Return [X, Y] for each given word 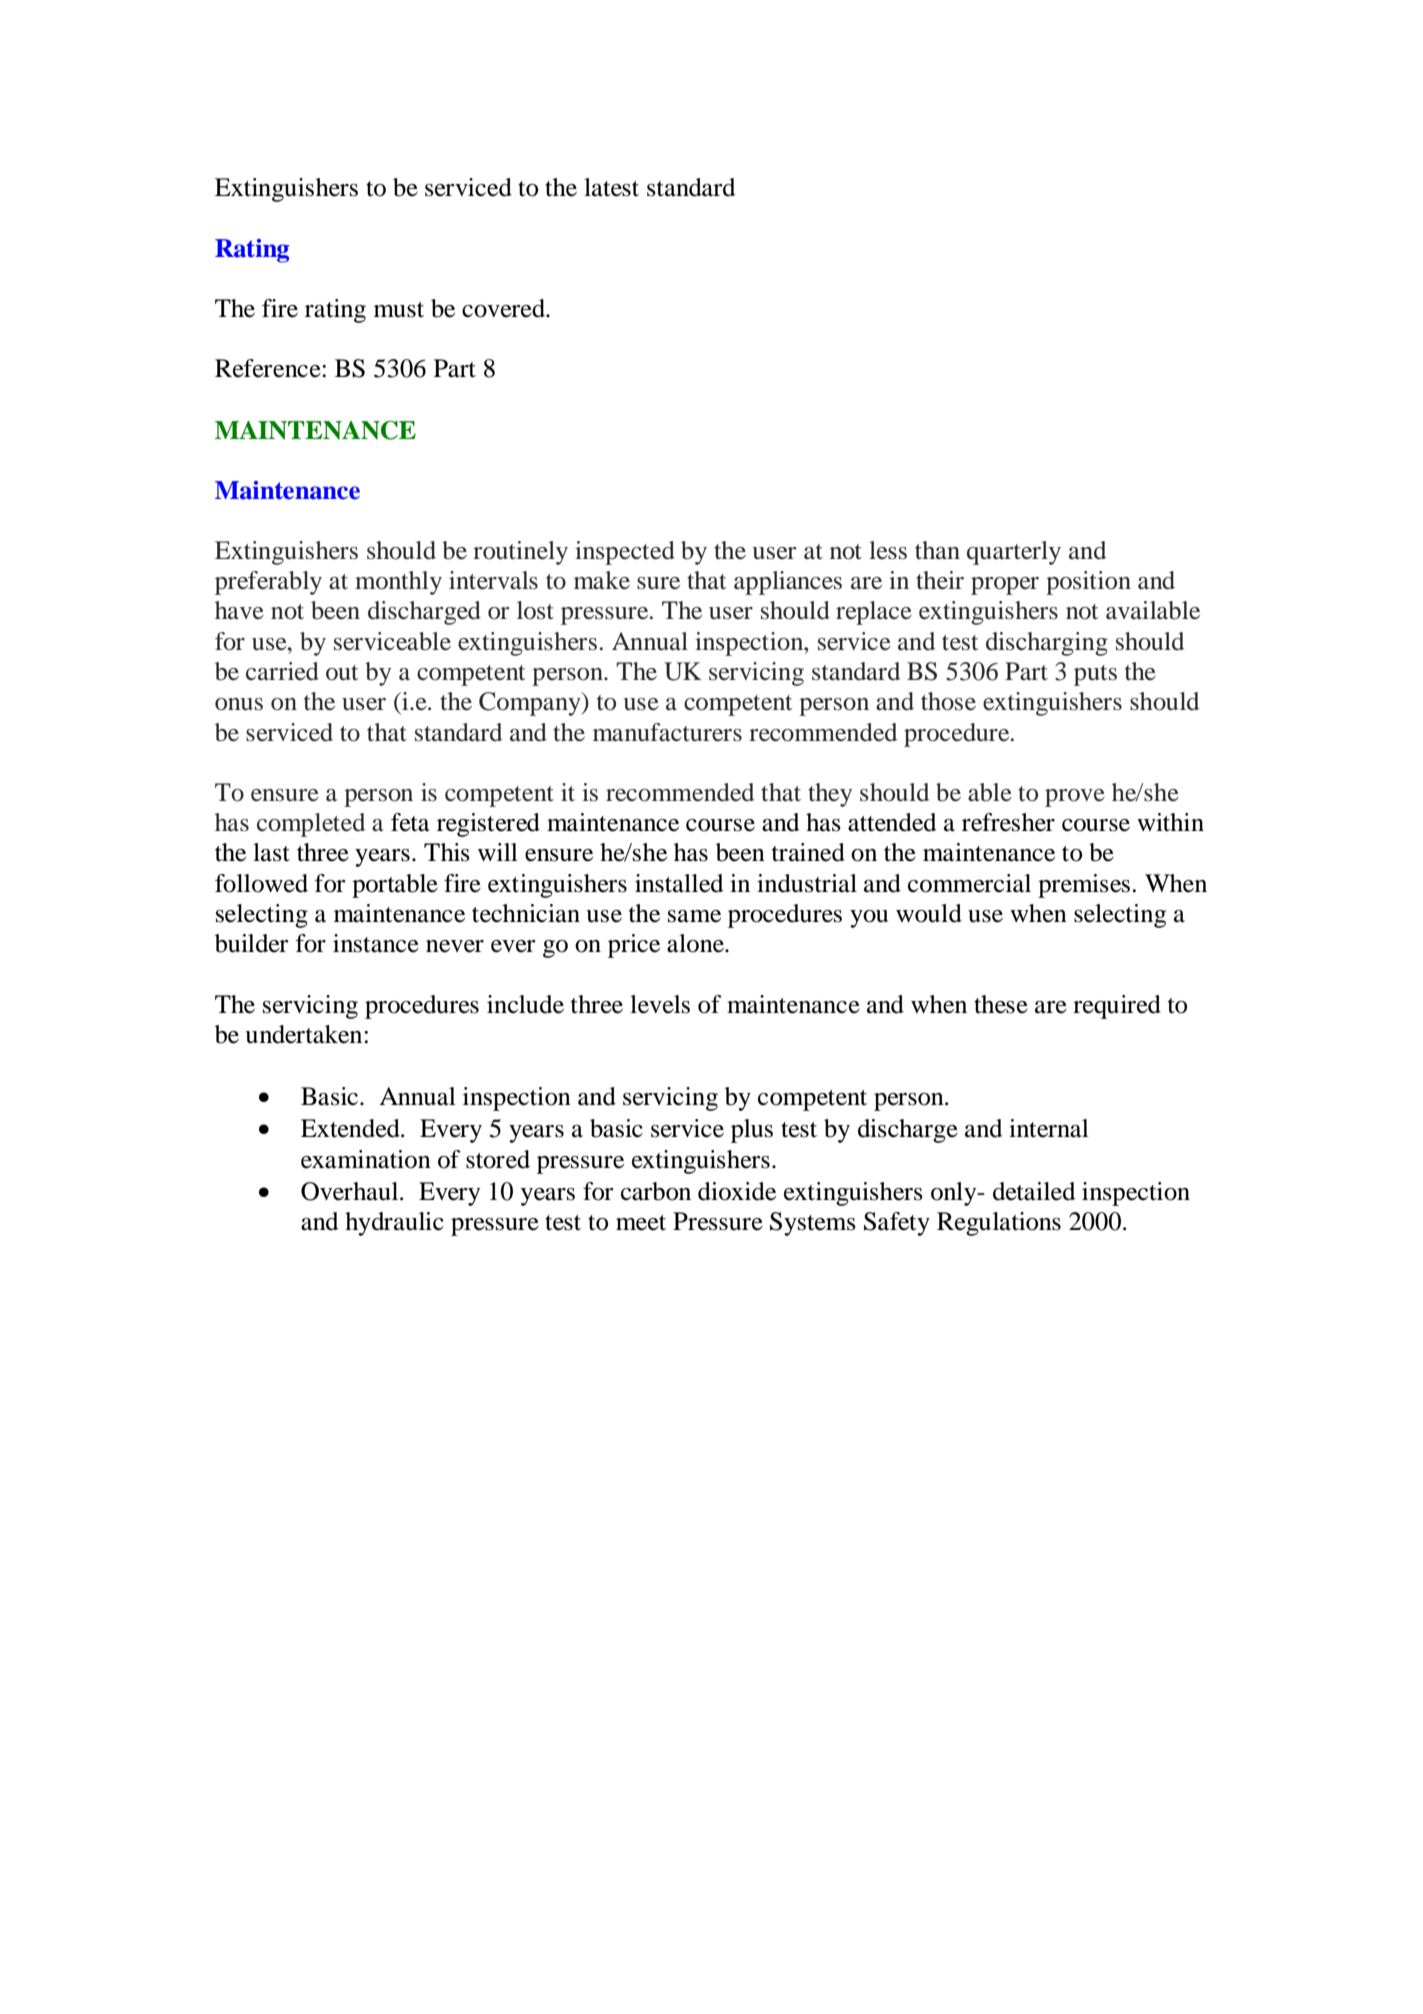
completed [311, 825]
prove [1075, 798]
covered [505, 308]
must [399, 310]
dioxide [737, 1191]
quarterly [1014, 553]
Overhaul [351, 1191]
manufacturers [667, 732]
